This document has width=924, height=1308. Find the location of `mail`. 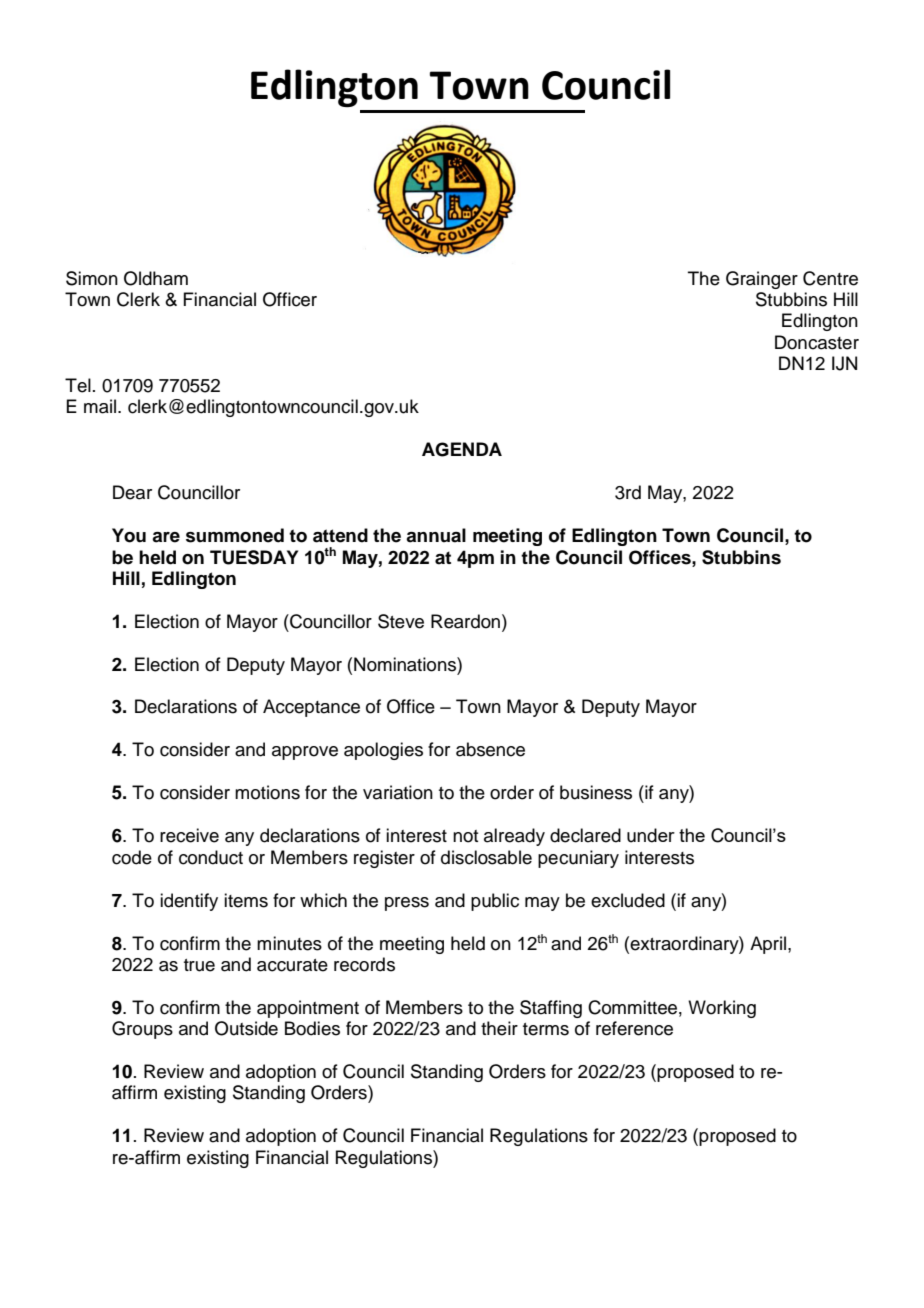

mail is located at coordinates (101, 406).
